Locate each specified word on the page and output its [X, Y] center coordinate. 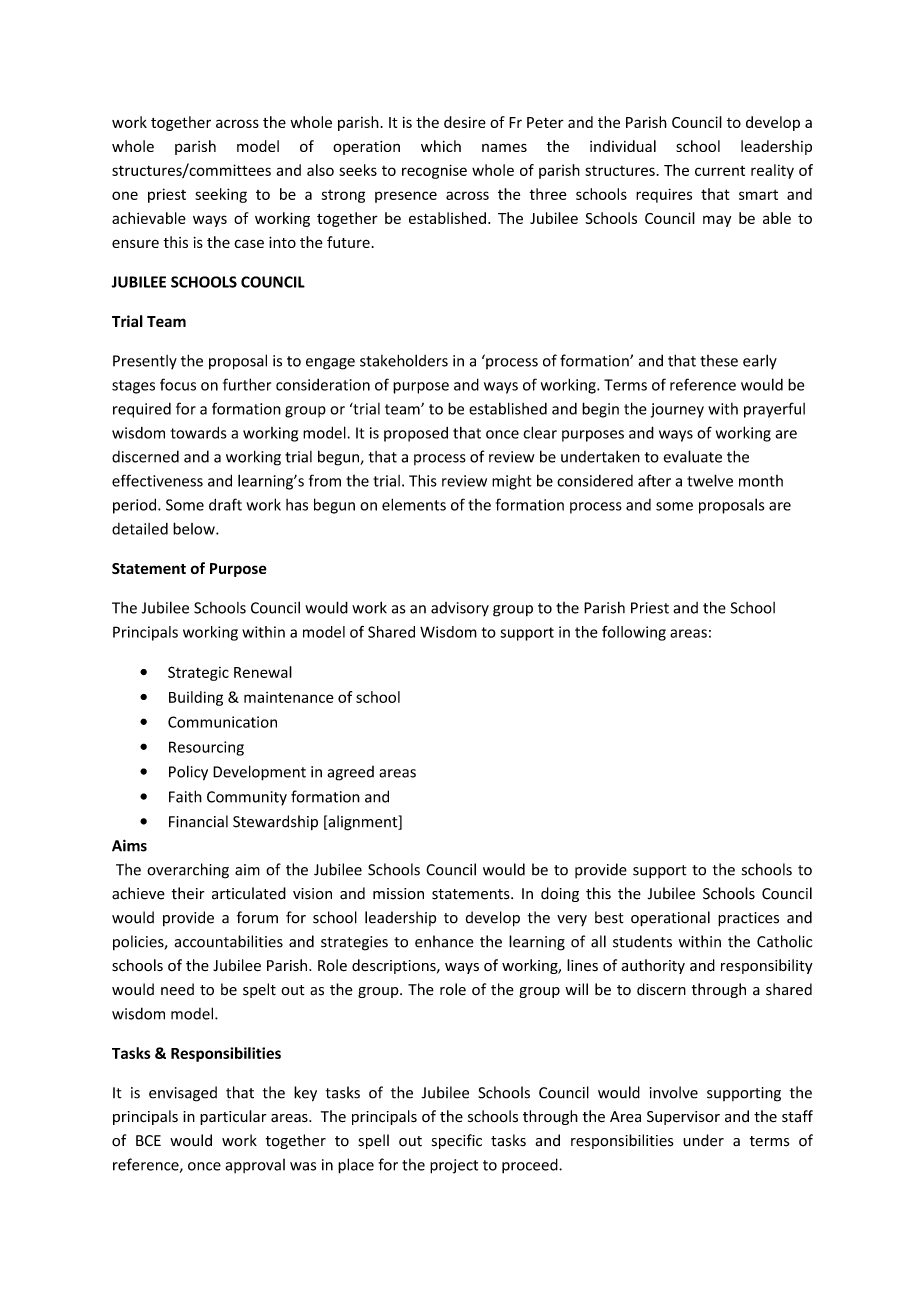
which [441, 146]
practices [748, 919]
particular [233, 1117]
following [634, 633]
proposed [416, 434]
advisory [460, 609]
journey [677, 410]
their [188, 893]
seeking [221, 195]
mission [398, 894]
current [720, 171]
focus [178, 384]
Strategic [198, 673]
